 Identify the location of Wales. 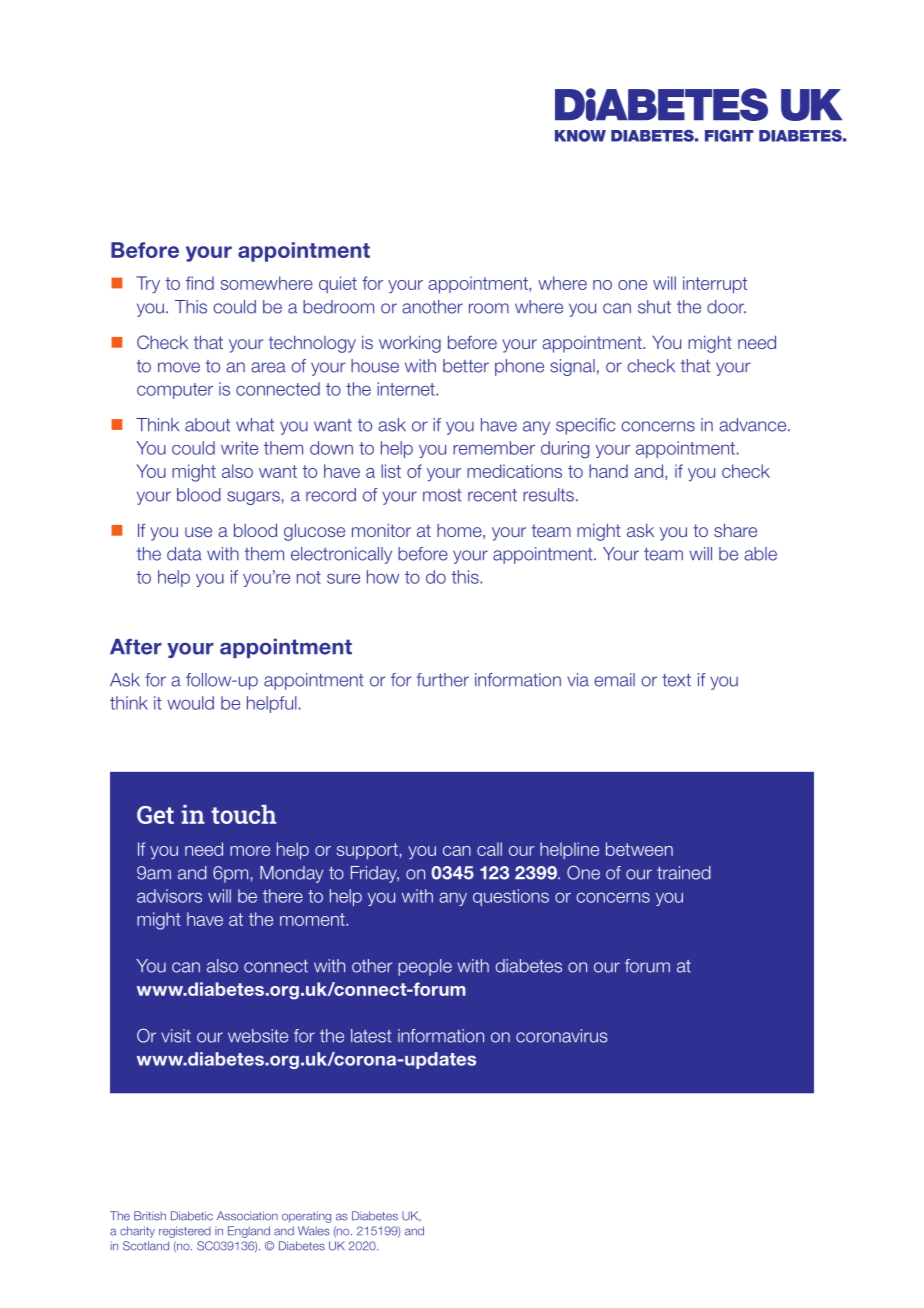
(314, 1231).
